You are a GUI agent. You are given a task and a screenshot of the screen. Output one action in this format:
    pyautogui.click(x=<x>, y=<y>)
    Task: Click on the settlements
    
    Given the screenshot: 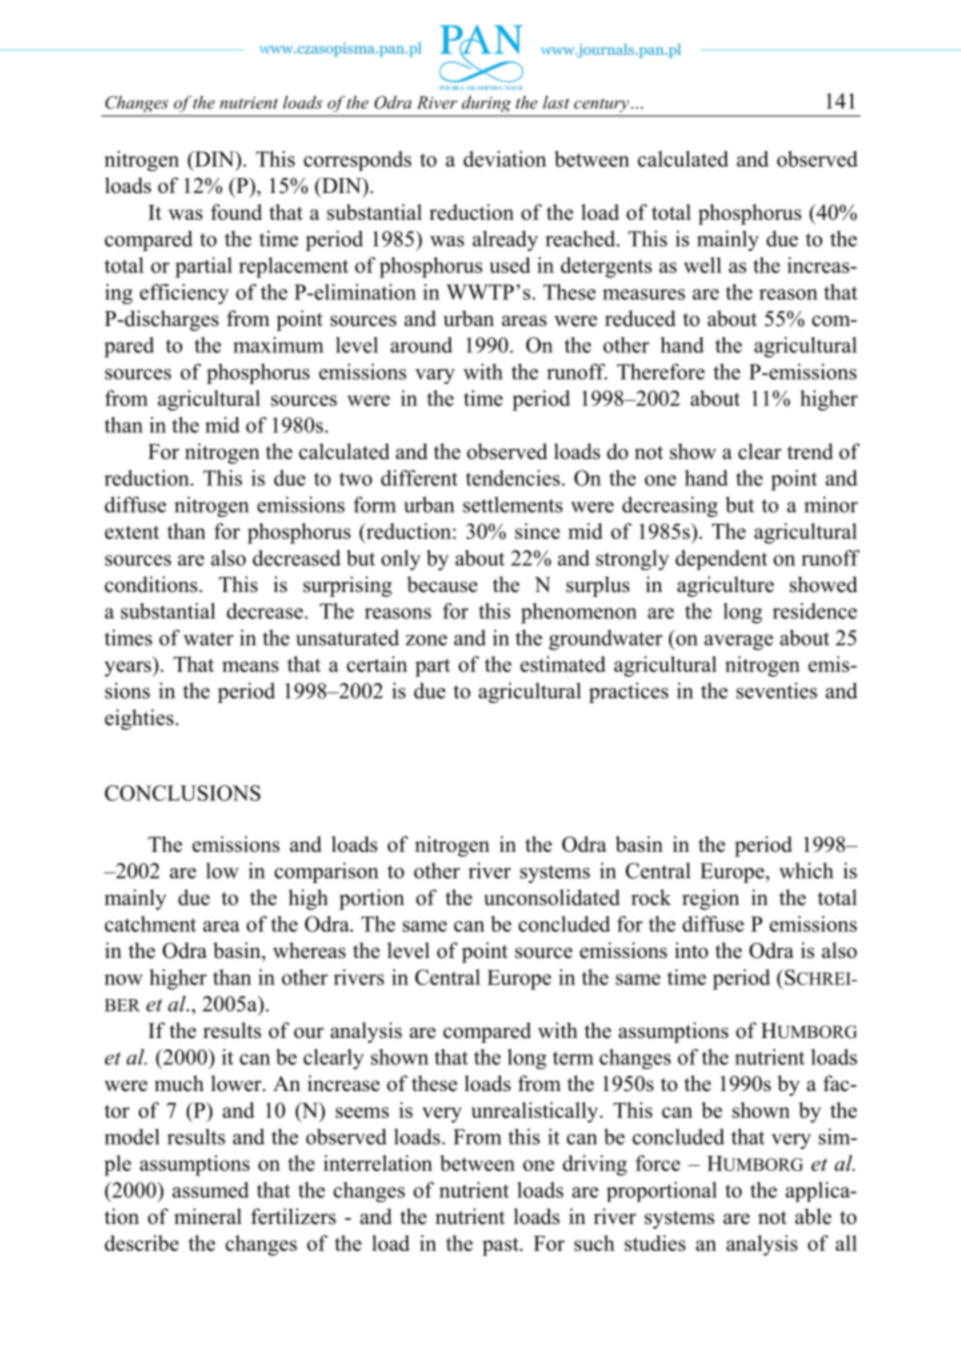 What is the action you would take?
    pyautogui.click(x=513, y=504)
